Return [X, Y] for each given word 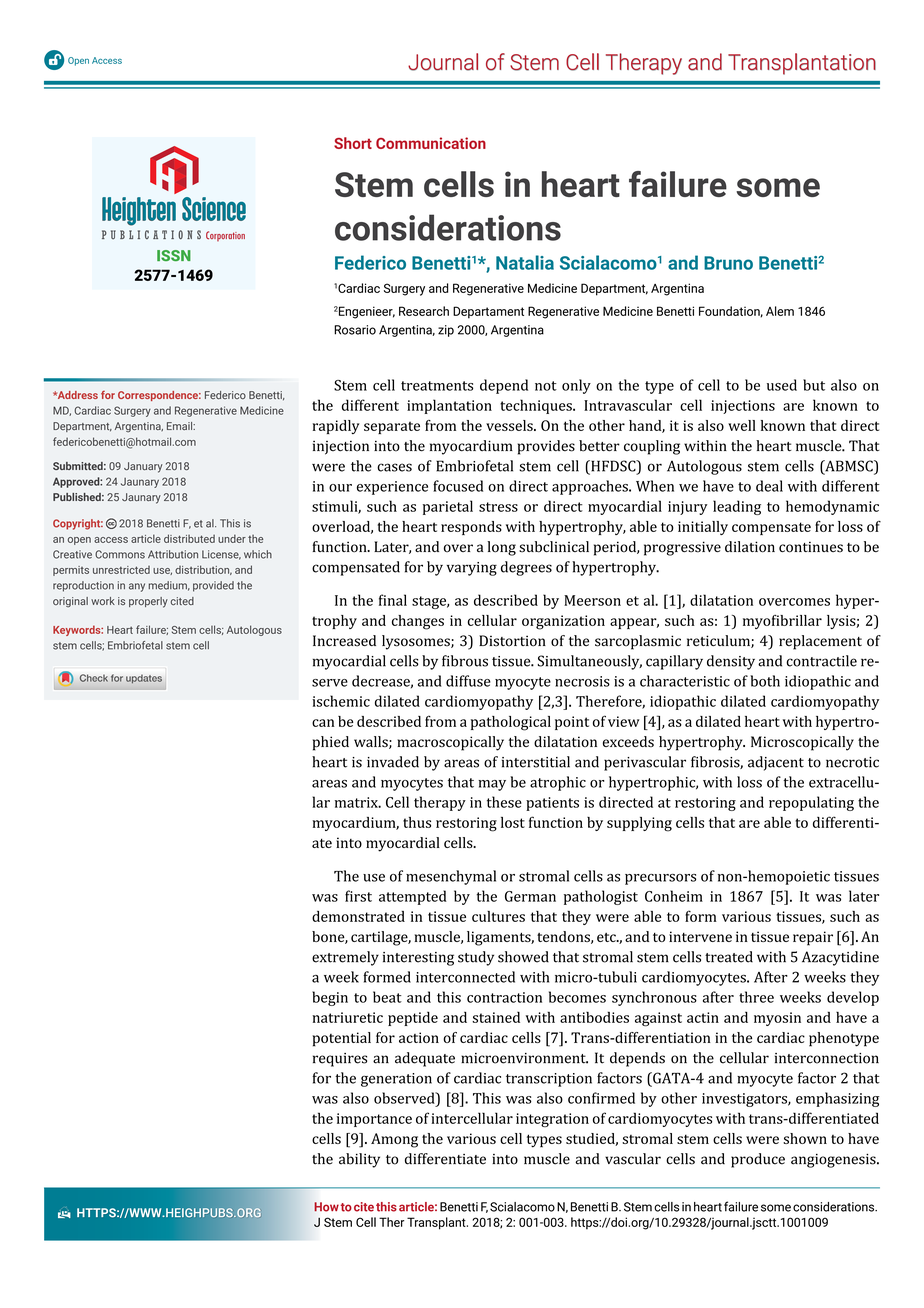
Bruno [728, 263]
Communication [431, 143]
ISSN [174, 255]
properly [148, 602]
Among [394, 1140]
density [731, 662]
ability [359, 1160]
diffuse [468, 681]
